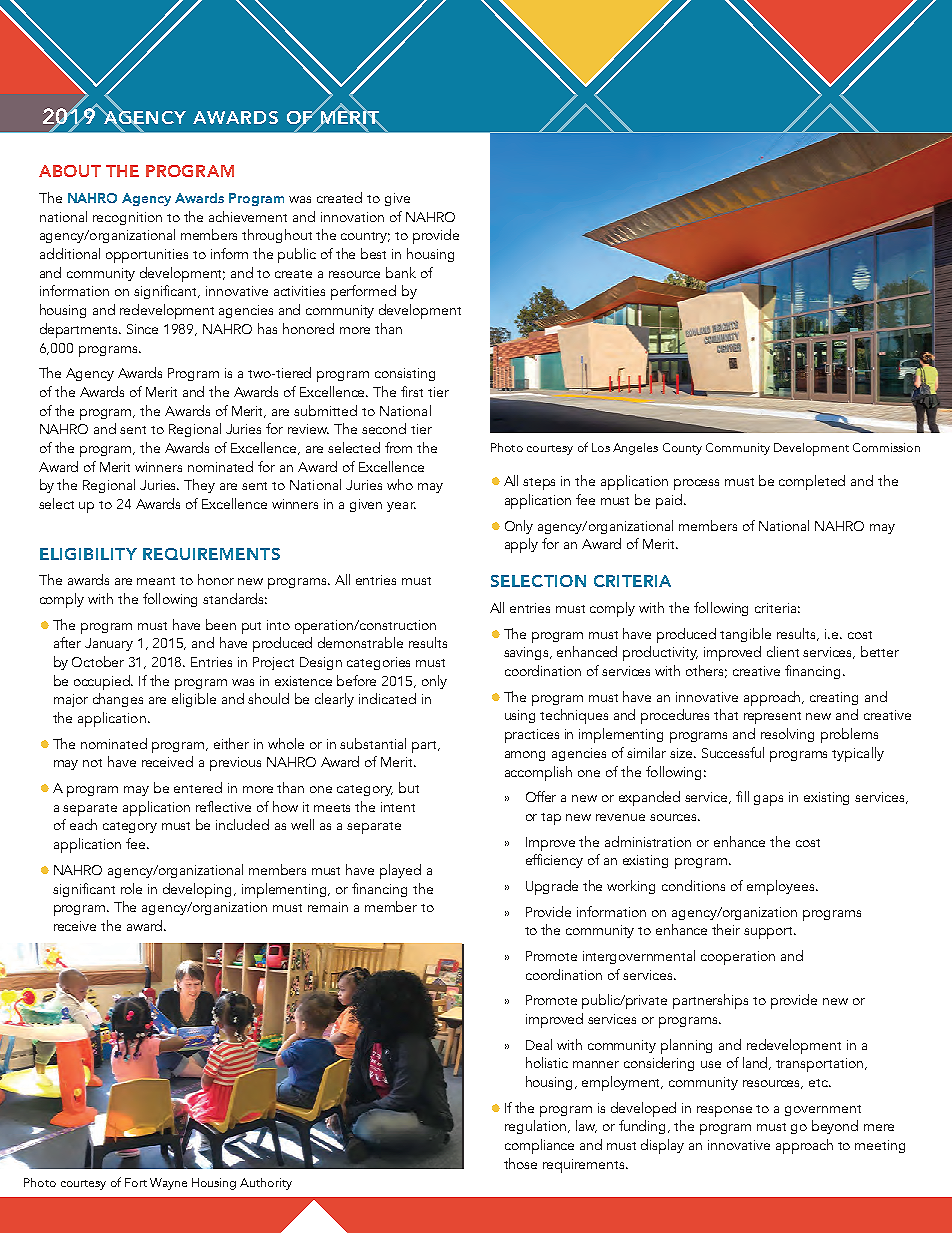  I want to click on apply, so click(521, 545).
